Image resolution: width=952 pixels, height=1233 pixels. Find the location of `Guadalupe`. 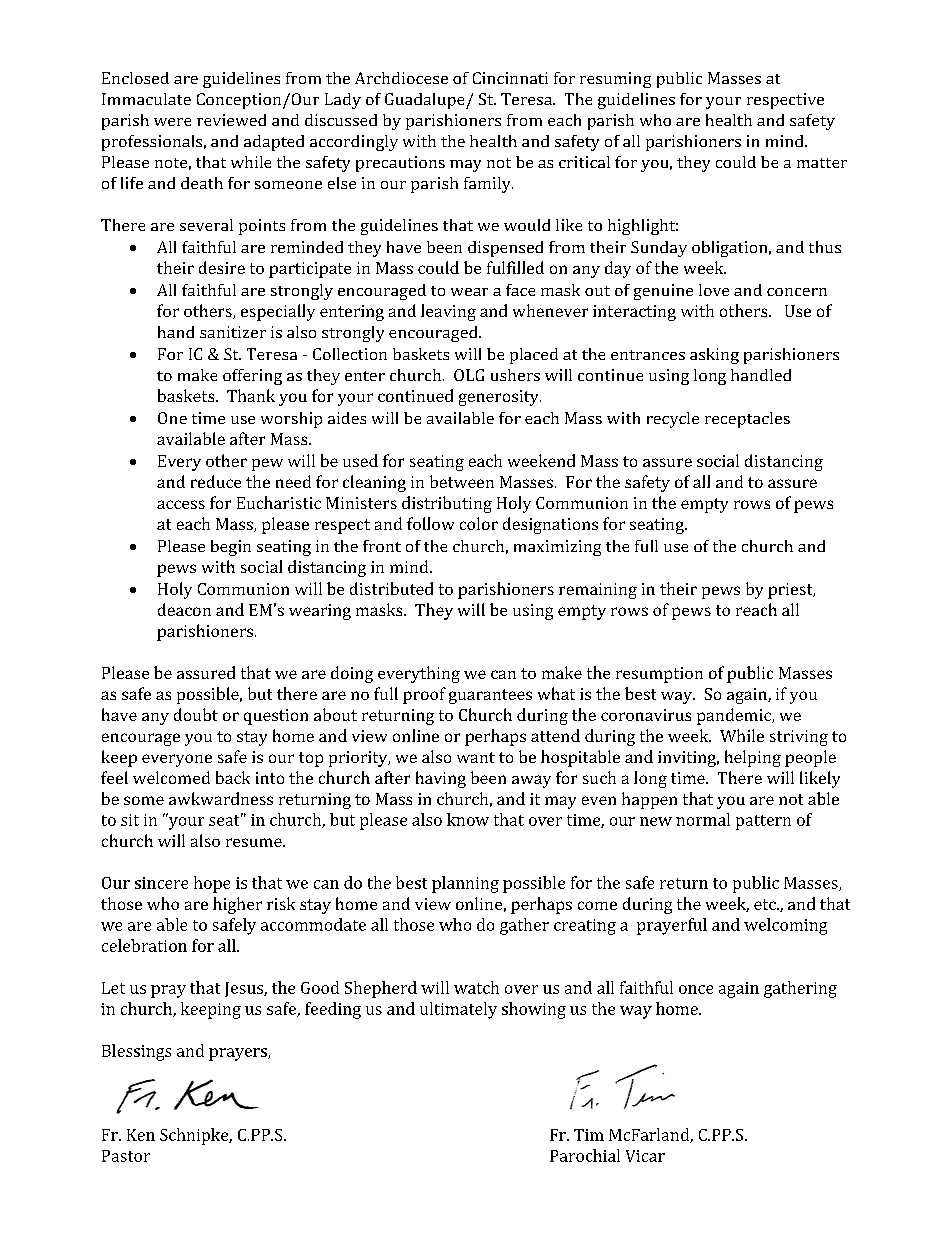

Guadalupe is located at coordinates (426, 101).
